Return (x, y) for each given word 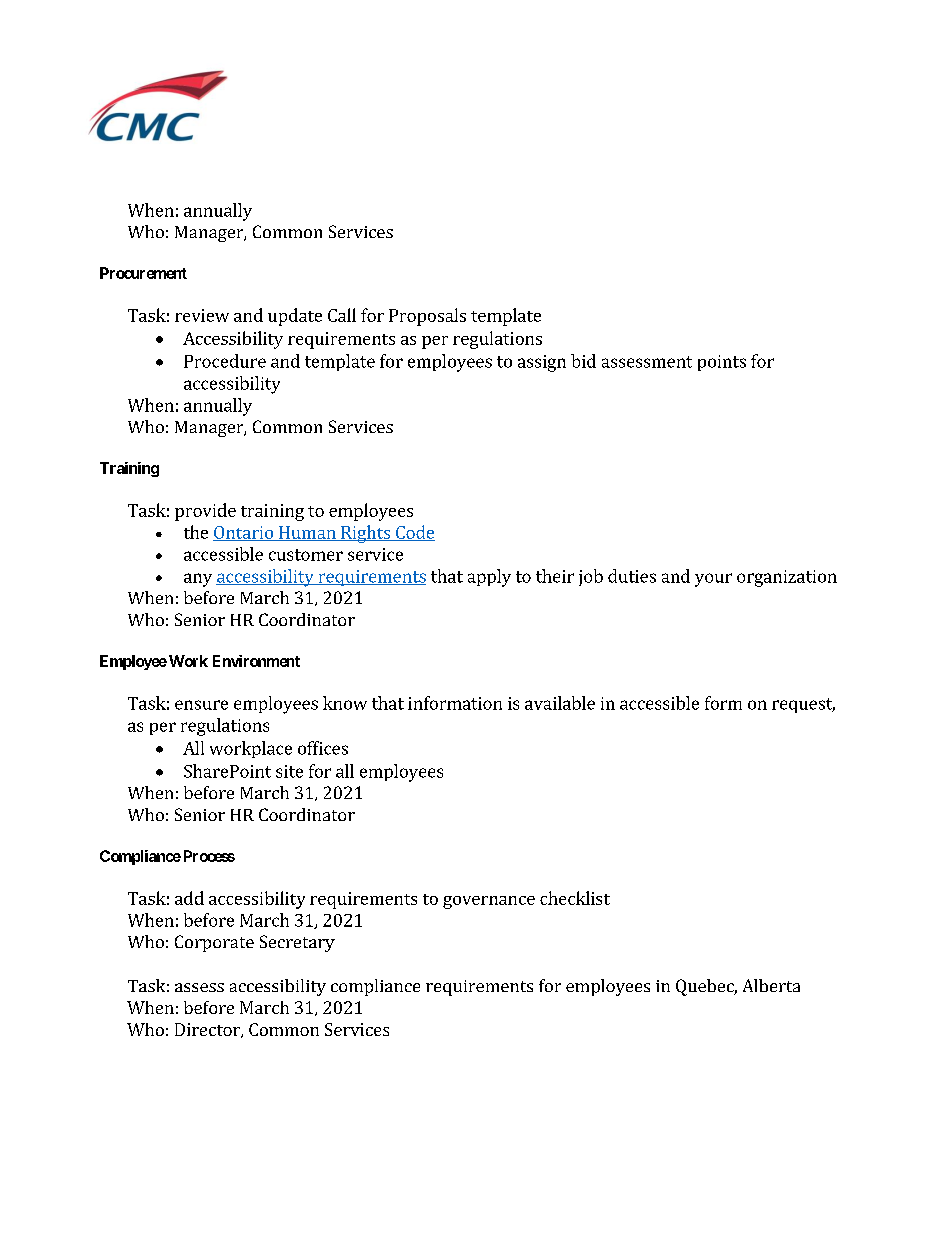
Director (208, 1030)
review (202, 315)
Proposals (427, 317)
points (722, 363)
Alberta (771, 985)
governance (489, 902)
